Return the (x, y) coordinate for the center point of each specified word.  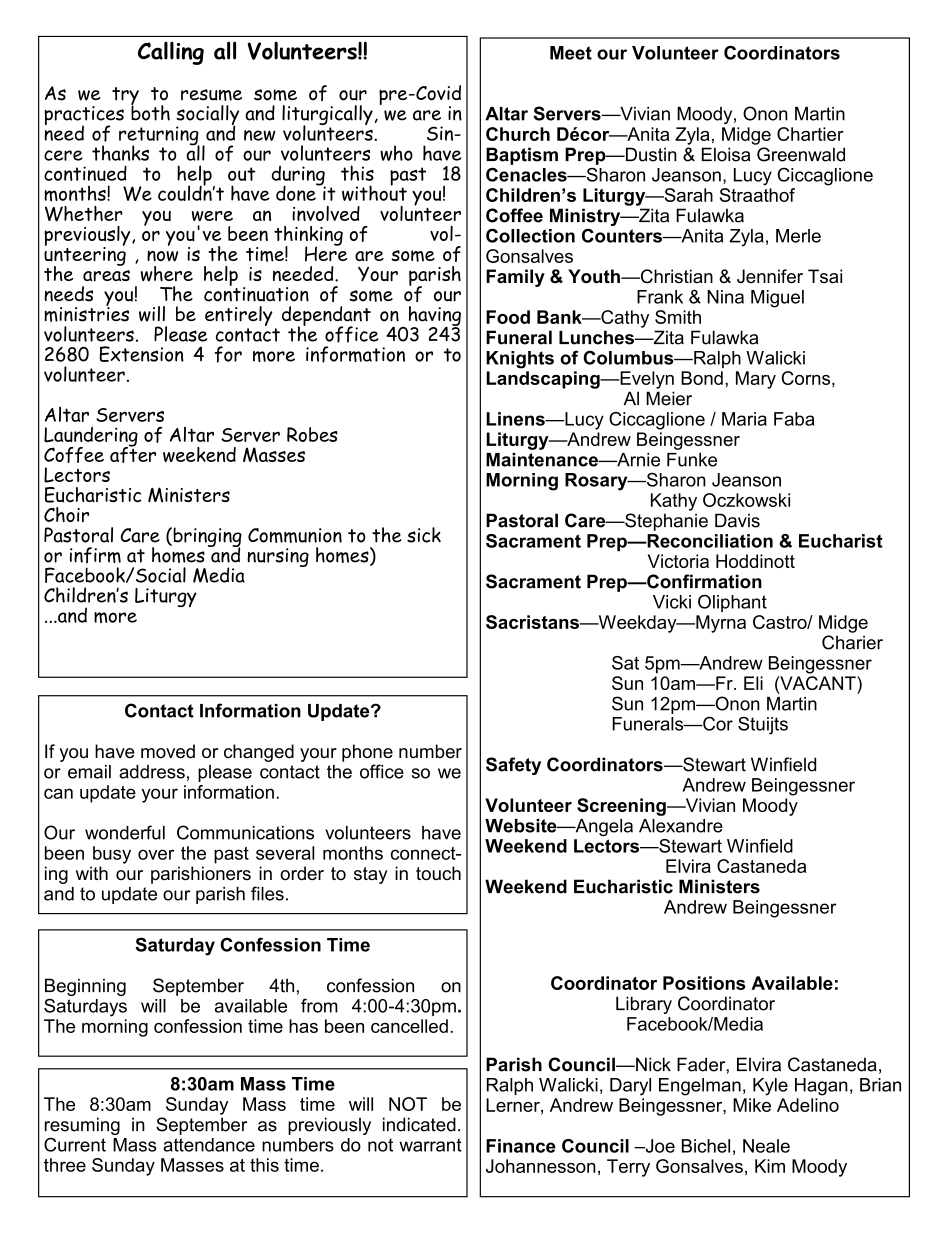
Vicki (672, 602)
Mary (756, 380)
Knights (520, 360)
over (156, 854)
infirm (95, 555)
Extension (141, 354)
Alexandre (681, 826)
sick (424, 535)
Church (518, 134)
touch (438, 873)
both (150, 112)
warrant (430, 1145)
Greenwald (801, 154)
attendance (209, 1145)
